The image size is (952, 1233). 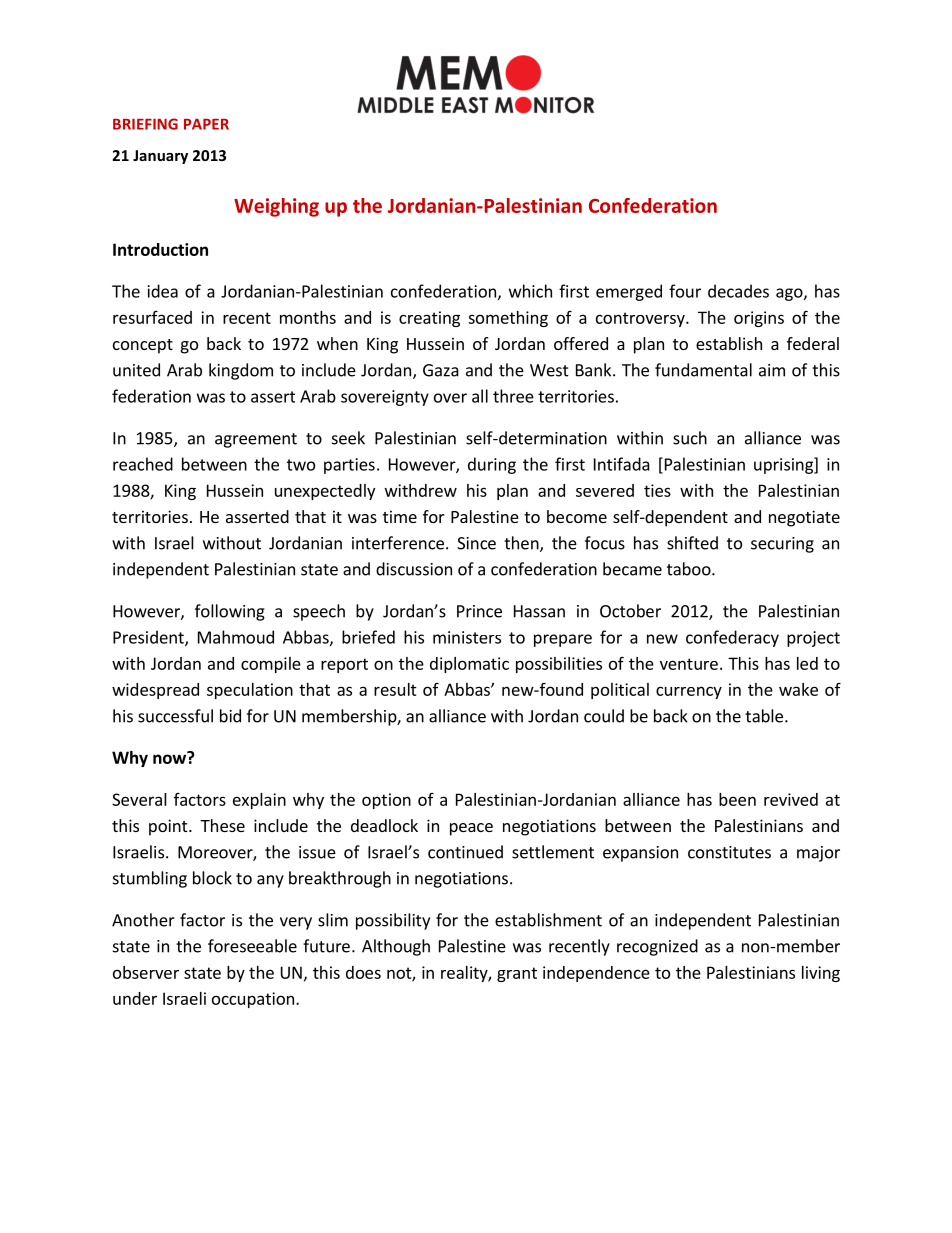 I want to click on PAPER, so click(x=206, y=124).
